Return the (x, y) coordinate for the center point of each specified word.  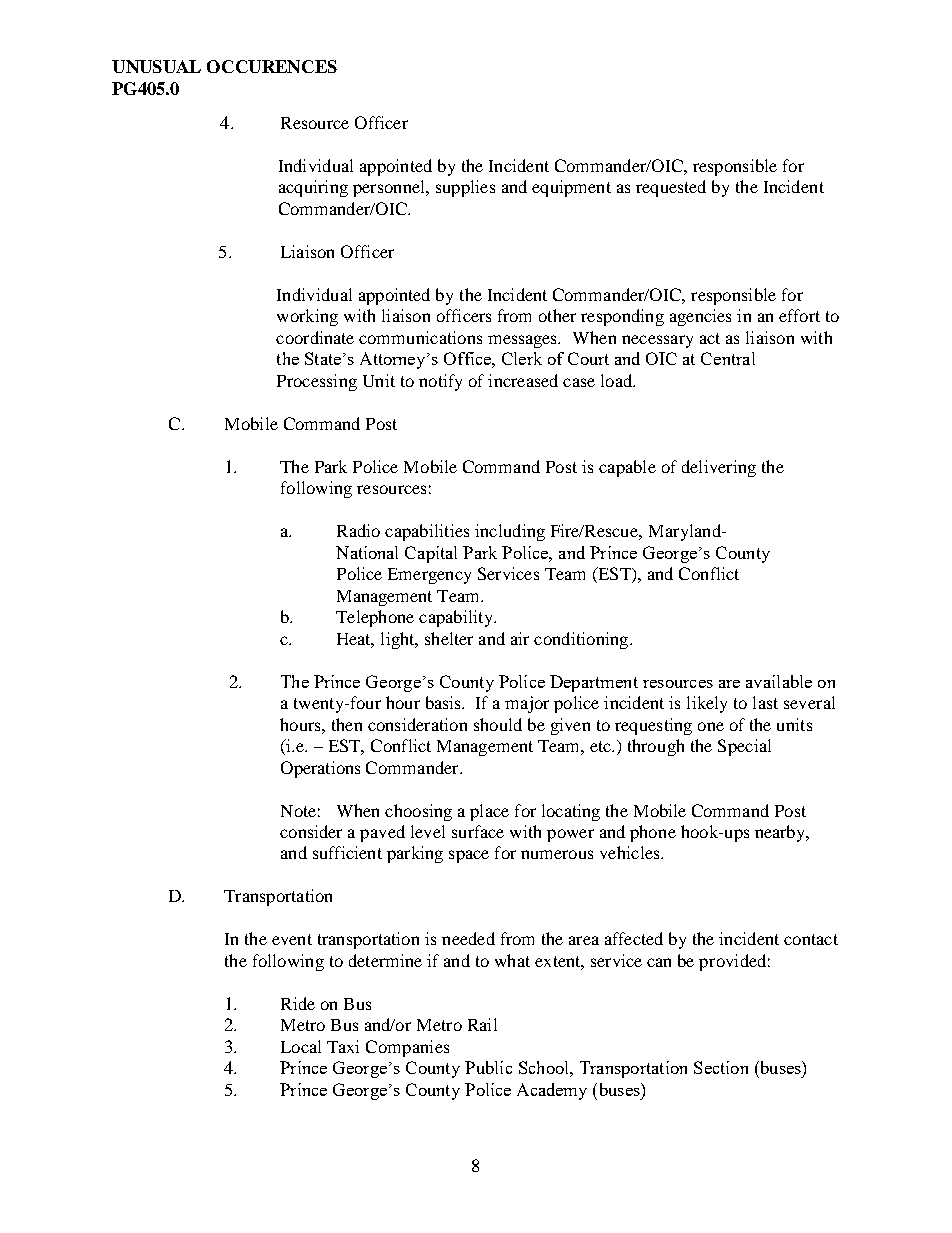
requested (671, 188)
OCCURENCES (272, 66)
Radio (358, 530)
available (779, 681)
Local (301, 1046)
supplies (465, 188)
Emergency (429, 576)
